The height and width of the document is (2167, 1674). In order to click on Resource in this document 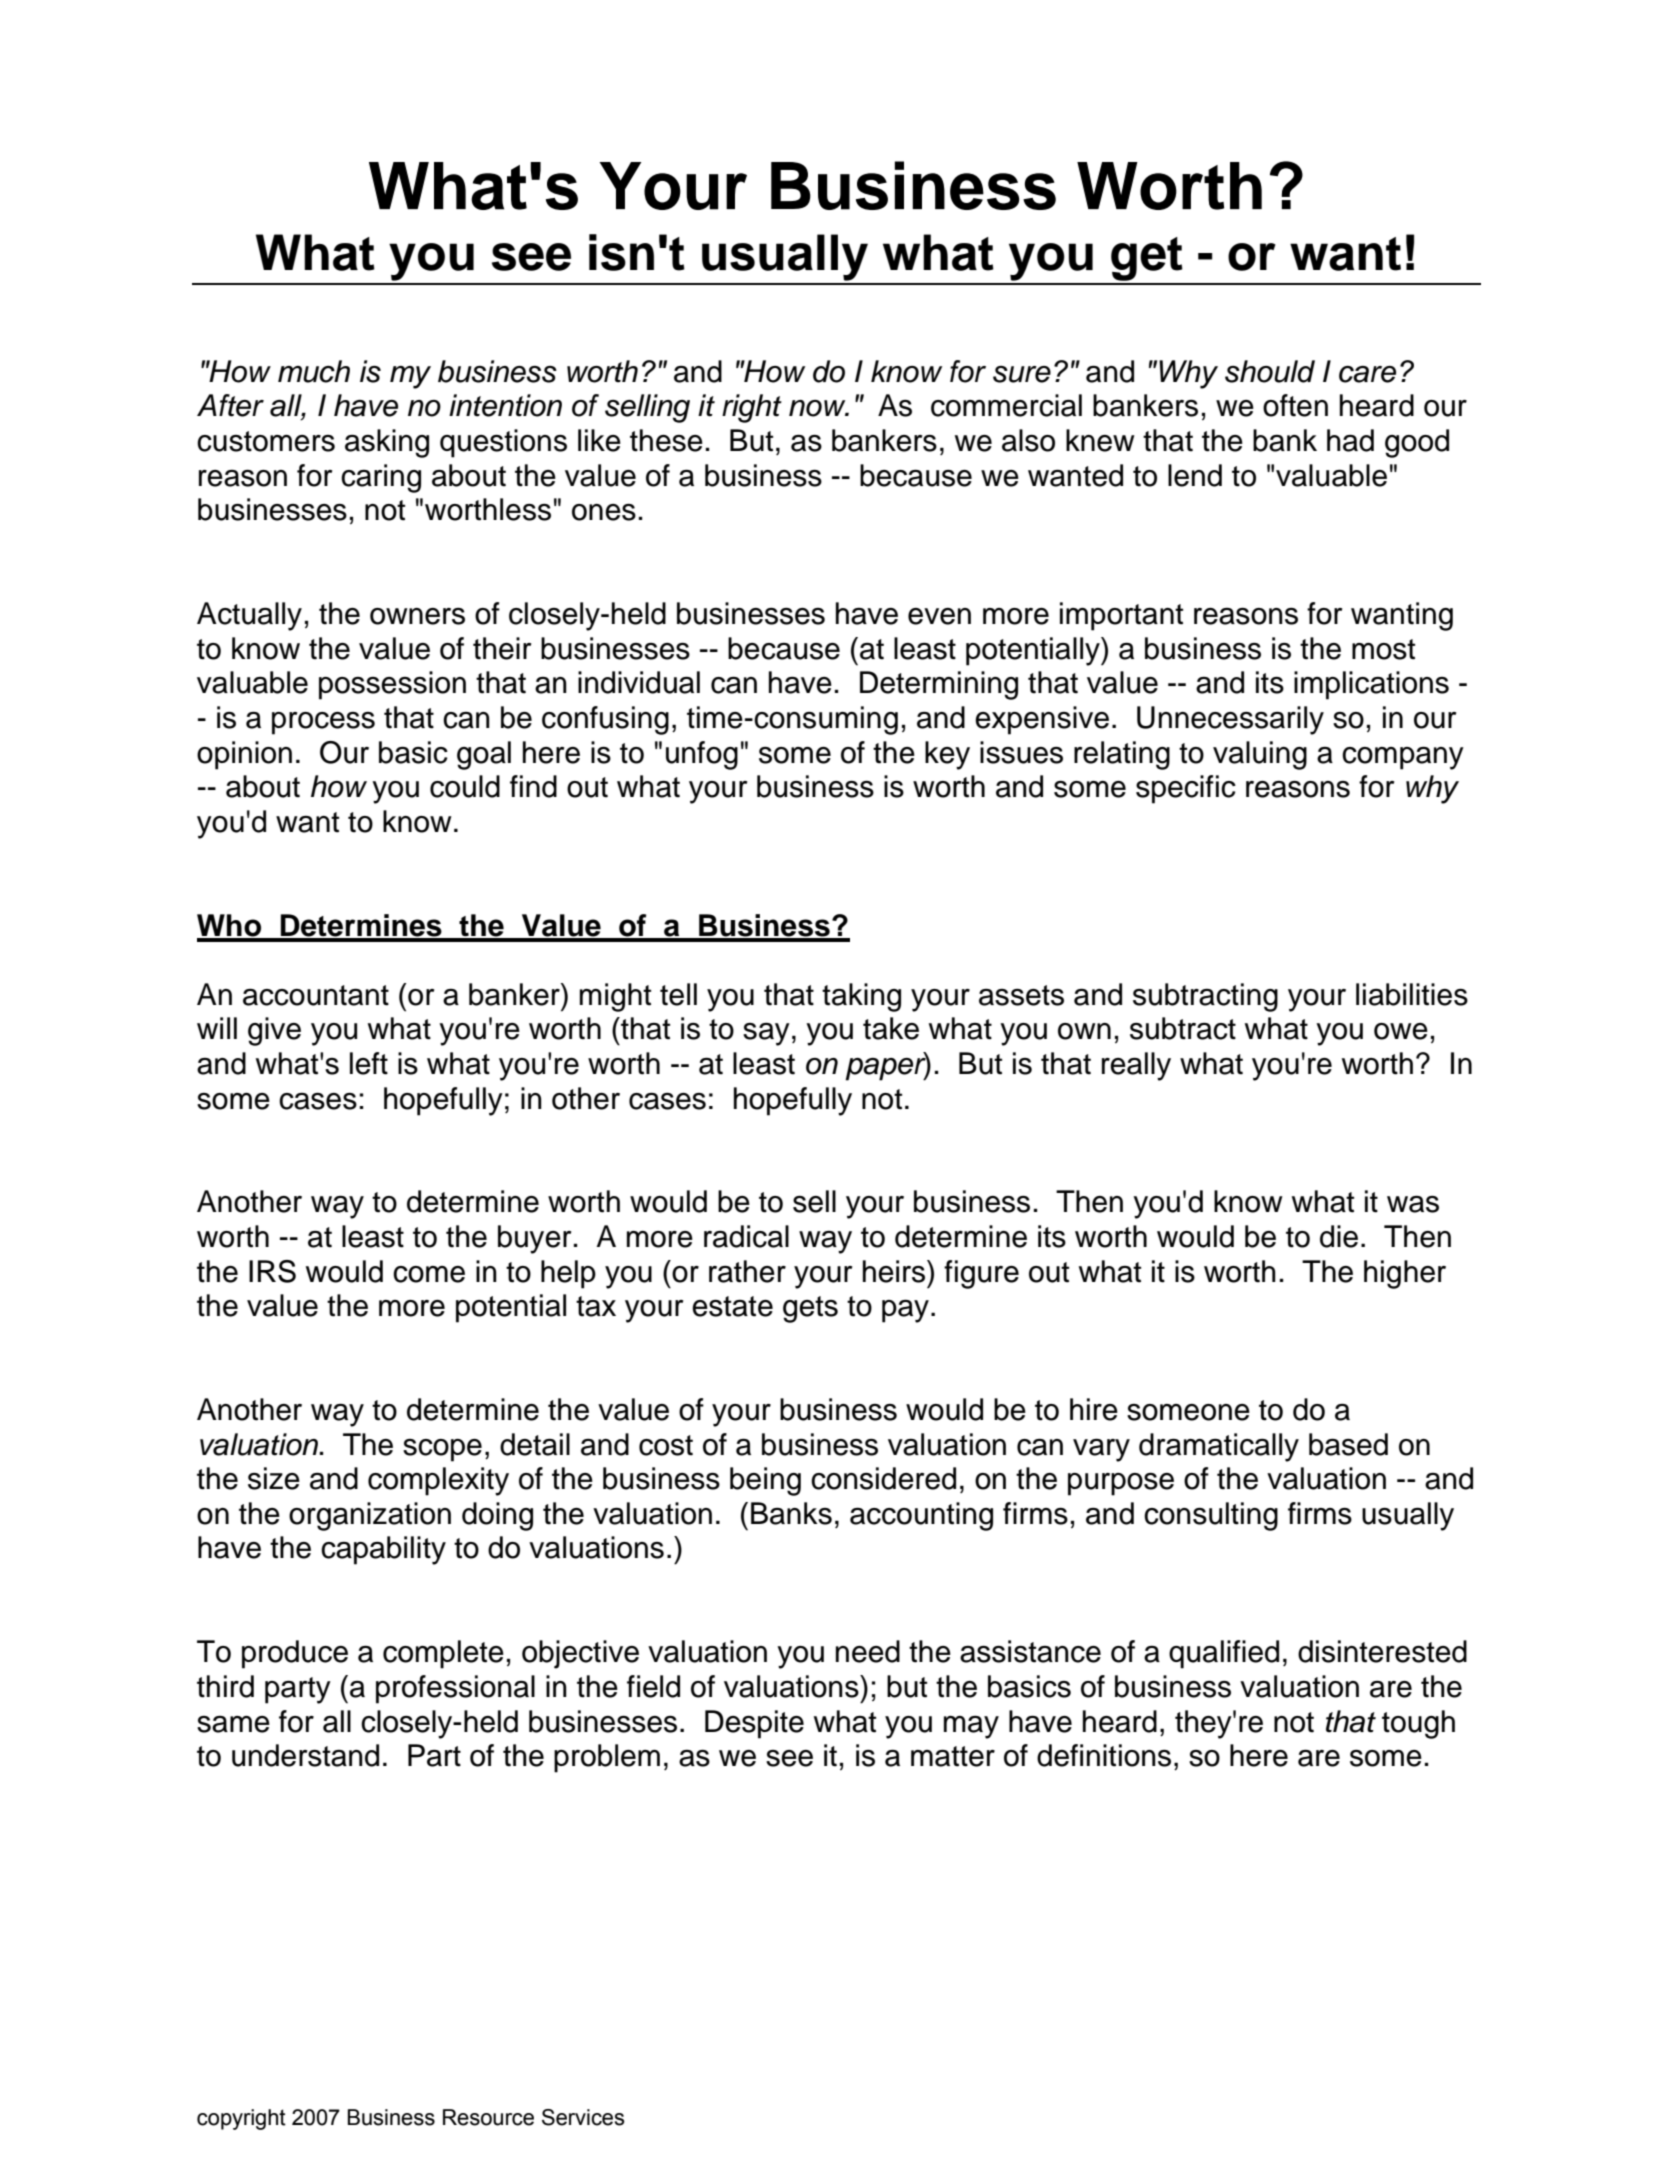, I will do `click(488, 2117)`.
